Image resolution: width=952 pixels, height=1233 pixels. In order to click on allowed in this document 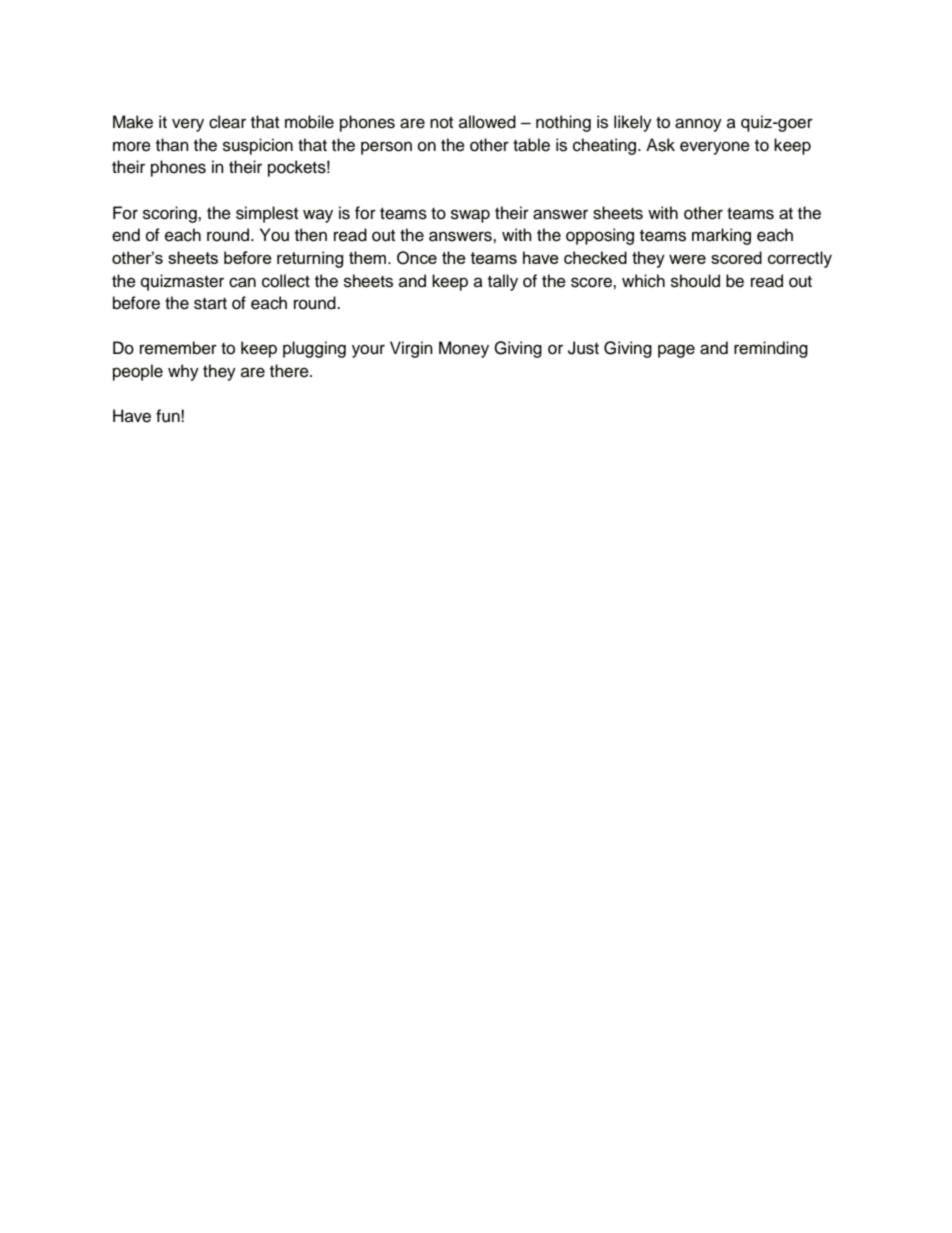, I will do `click(487, 122)`.
